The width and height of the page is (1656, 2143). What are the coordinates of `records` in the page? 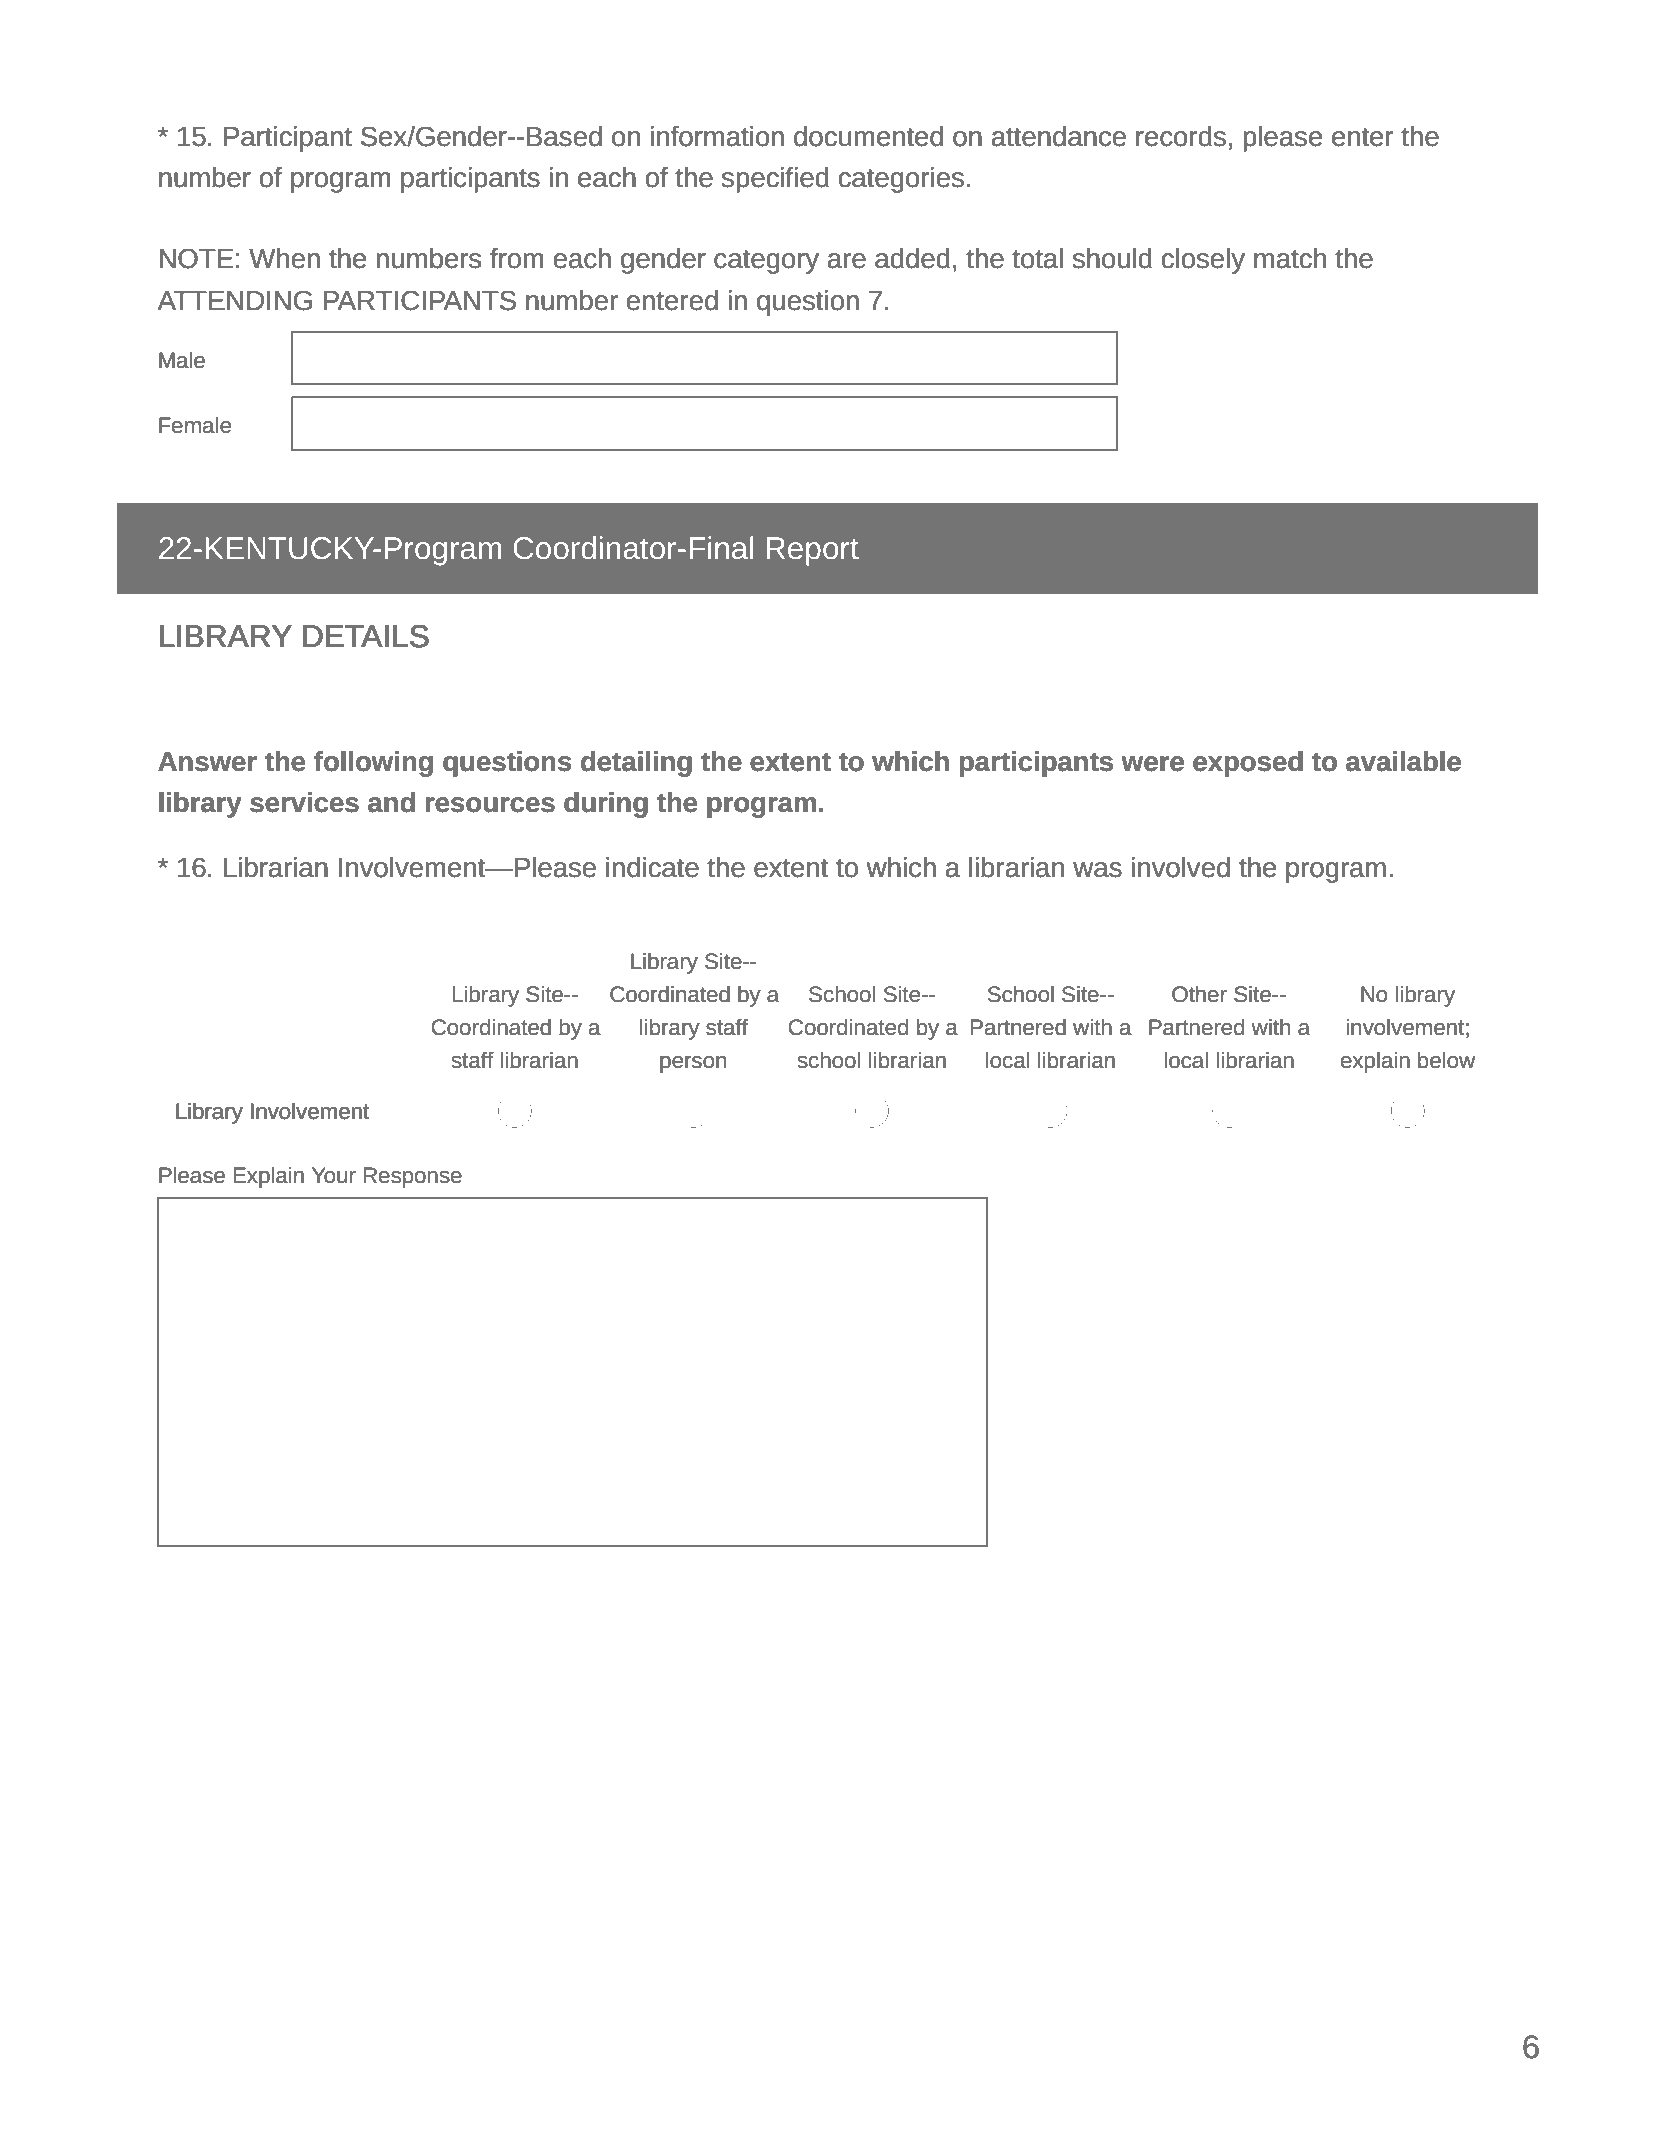 It's located at (1181, 136).
